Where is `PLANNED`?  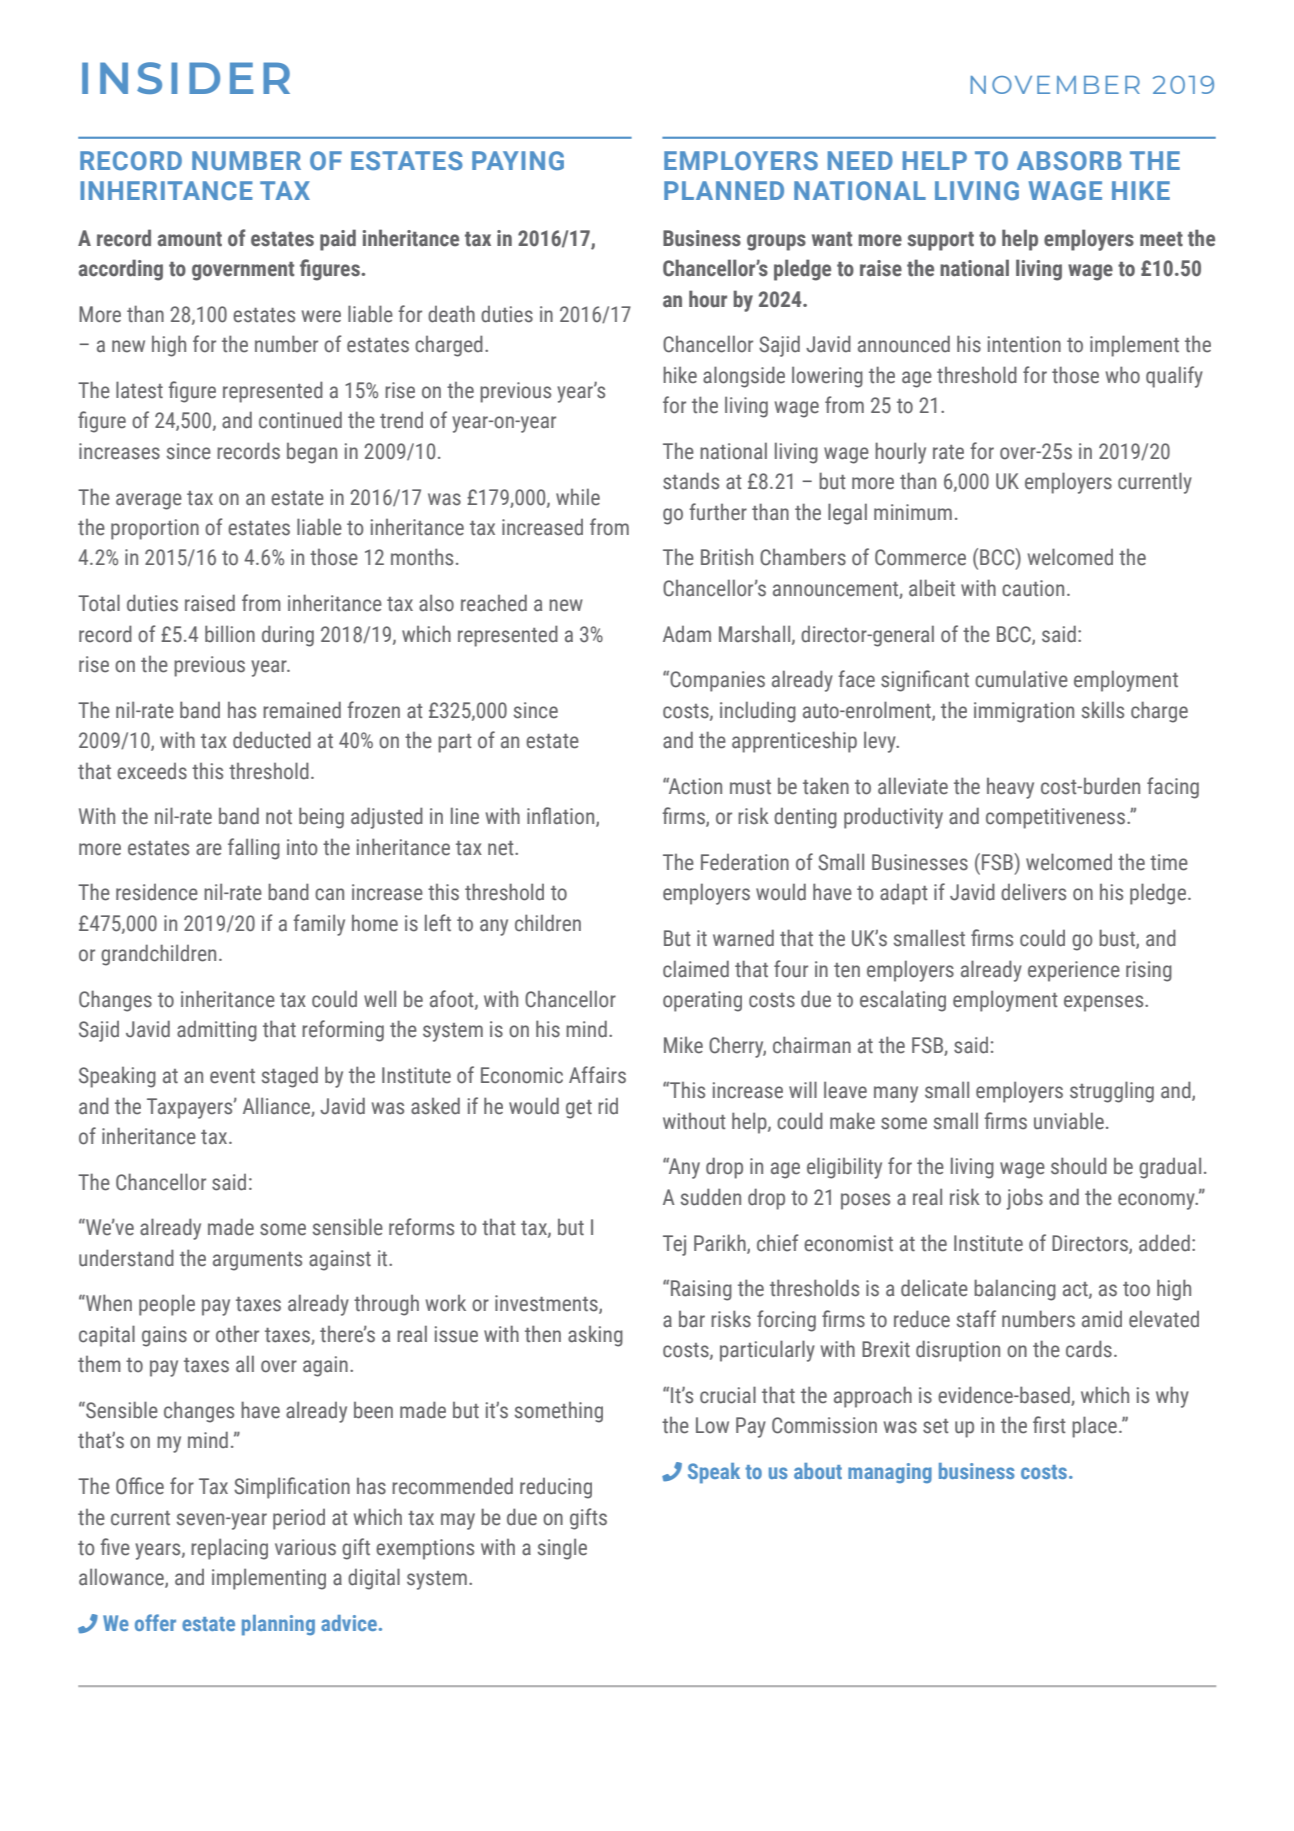
PLANNED is located at coordinates (724, 190).
